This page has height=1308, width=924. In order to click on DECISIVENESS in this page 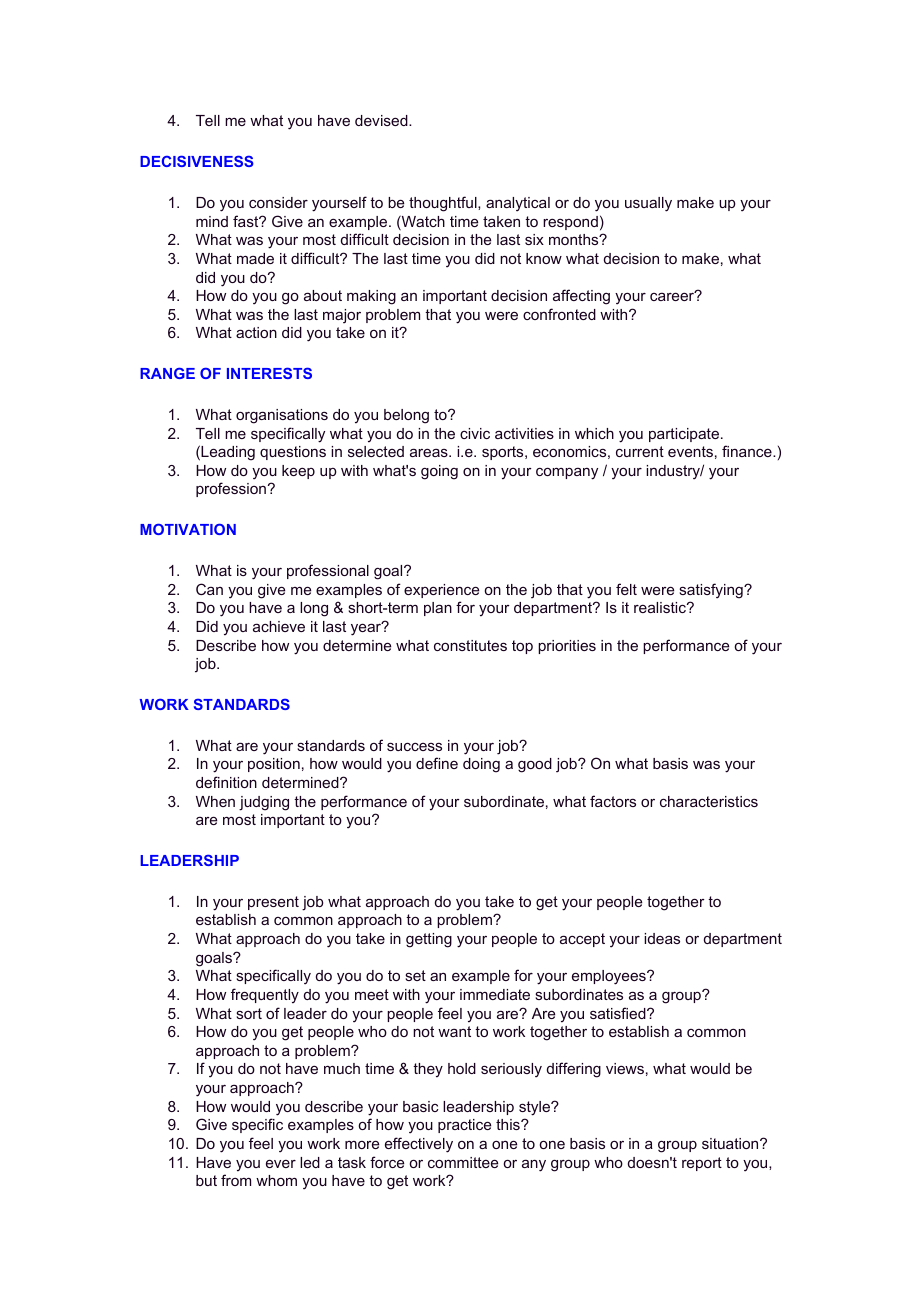, I will do `click(197, 161)`.
